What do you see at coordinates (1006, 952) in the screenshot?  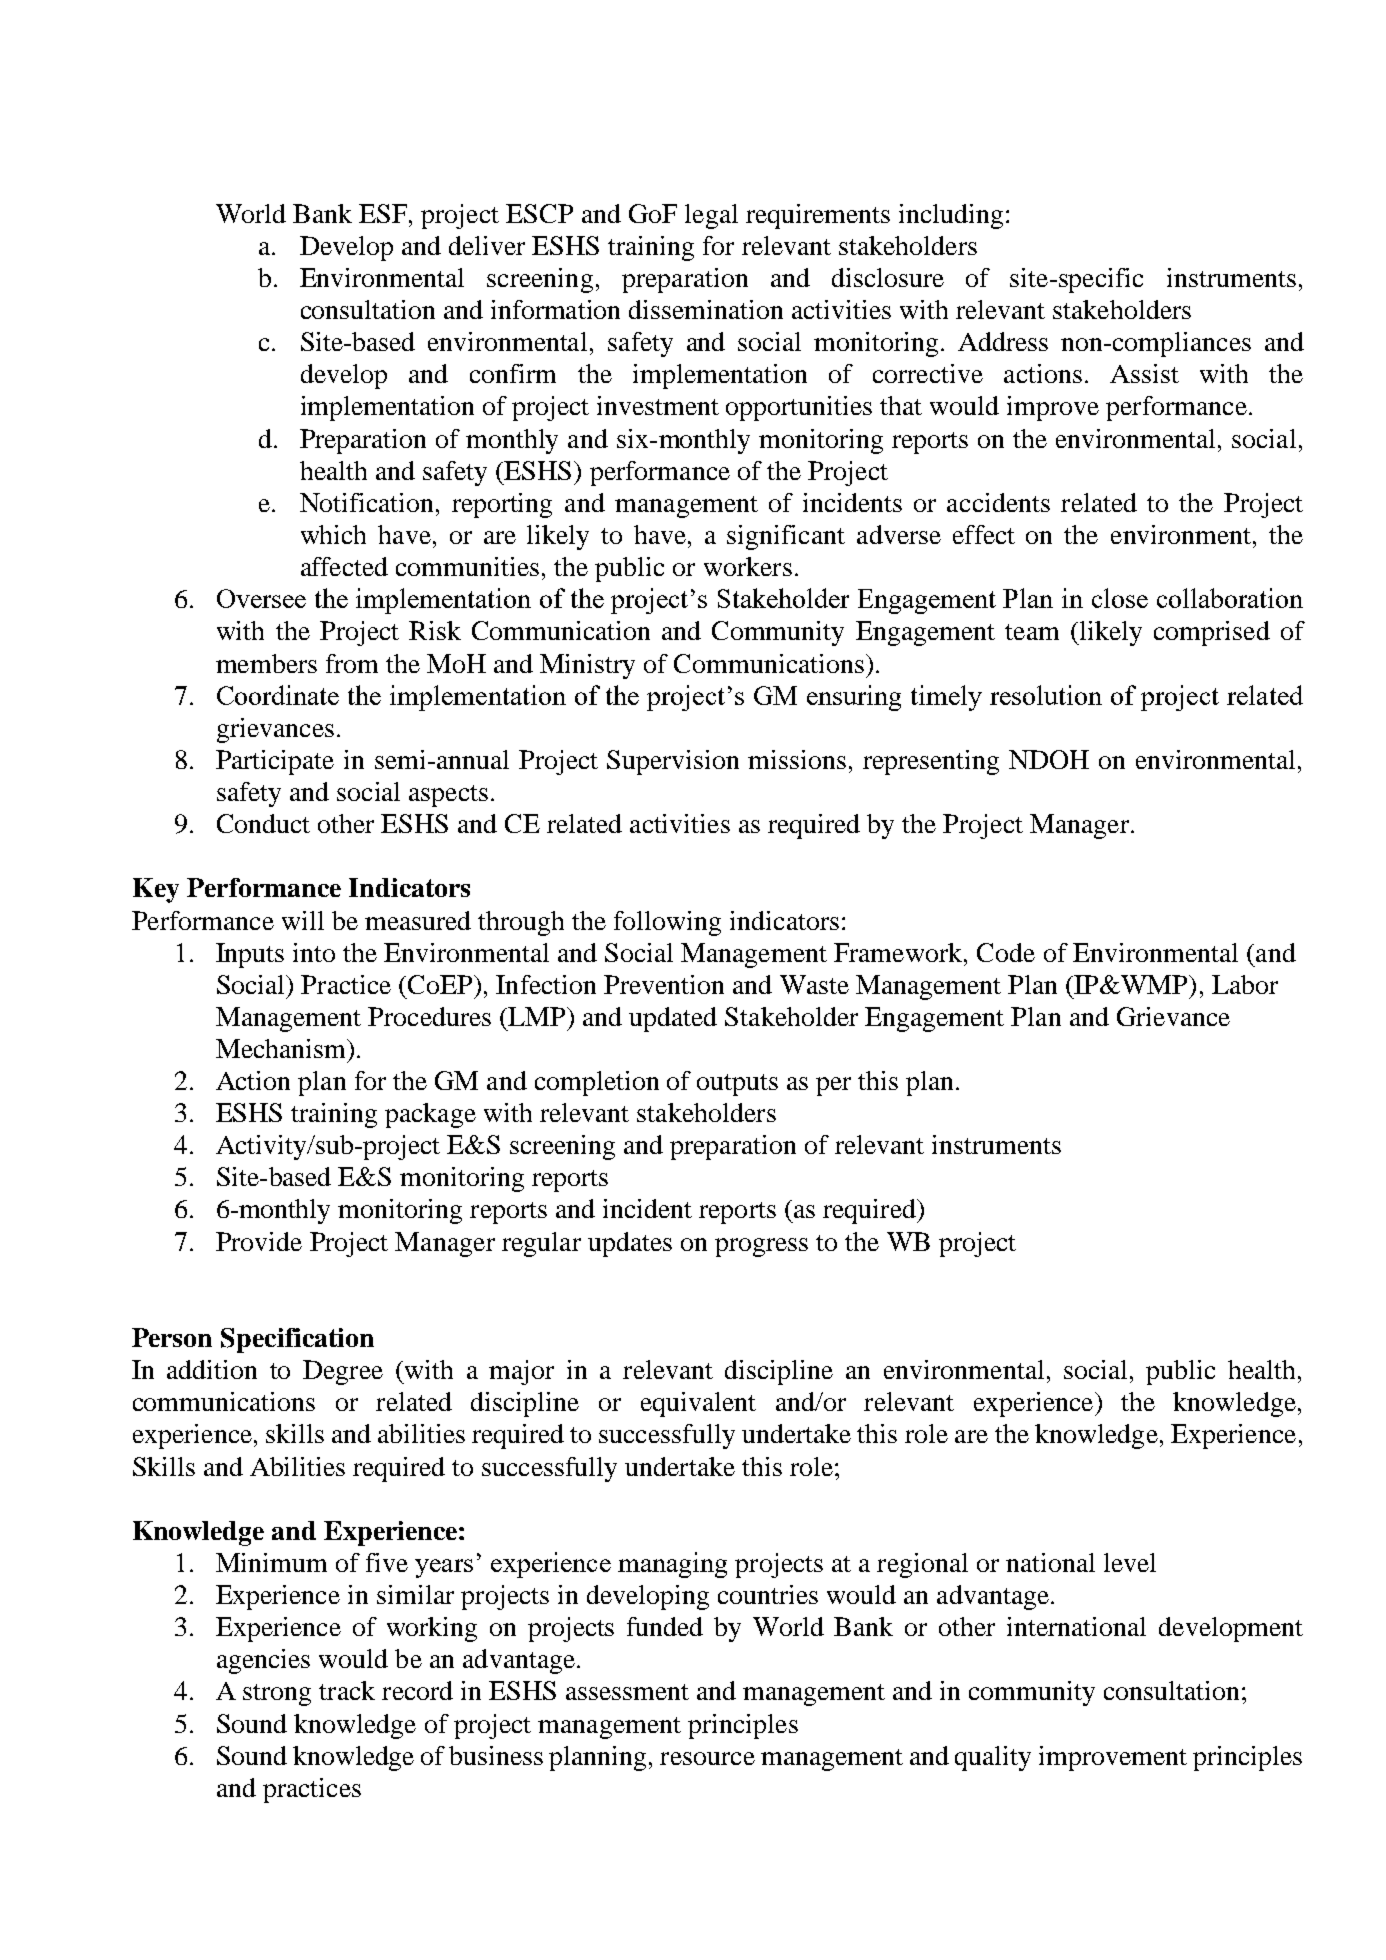 I see `Code` at bounding box center [1006, 952].
